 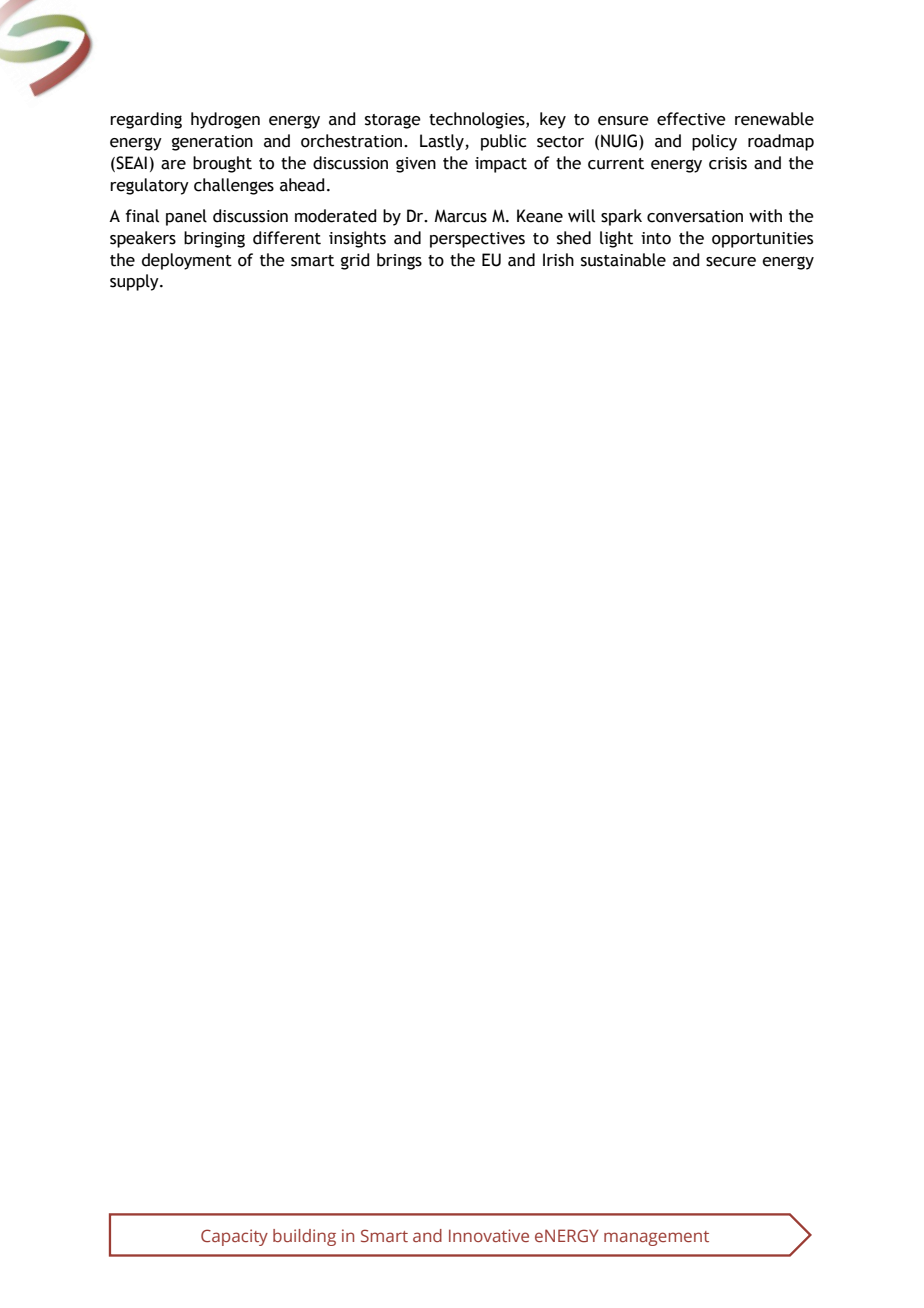 I want to click on Lastly, so click(x=443, y=142).
